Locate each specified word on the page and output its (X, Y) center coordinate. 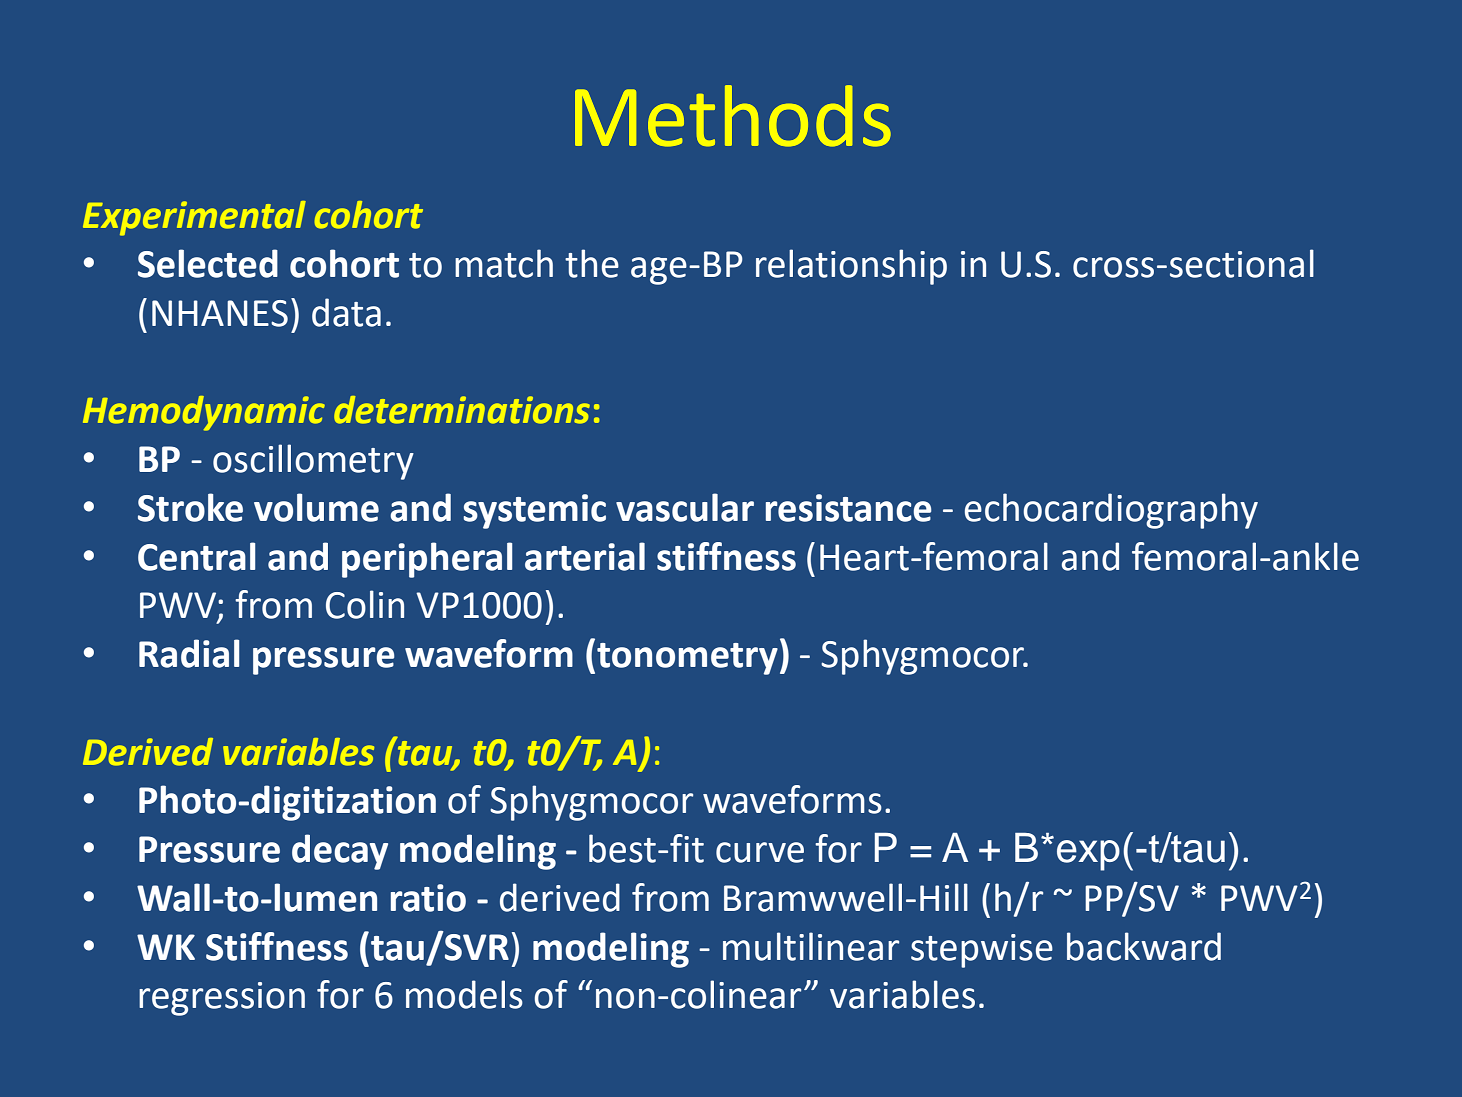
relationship (851, 267)
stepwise (982, 951)
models (464, 994)
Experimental (194, 218)
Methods (733, 116)
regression (222, 999)
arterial (585, 556)
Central (196, 556)
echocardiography (1111, 511)
